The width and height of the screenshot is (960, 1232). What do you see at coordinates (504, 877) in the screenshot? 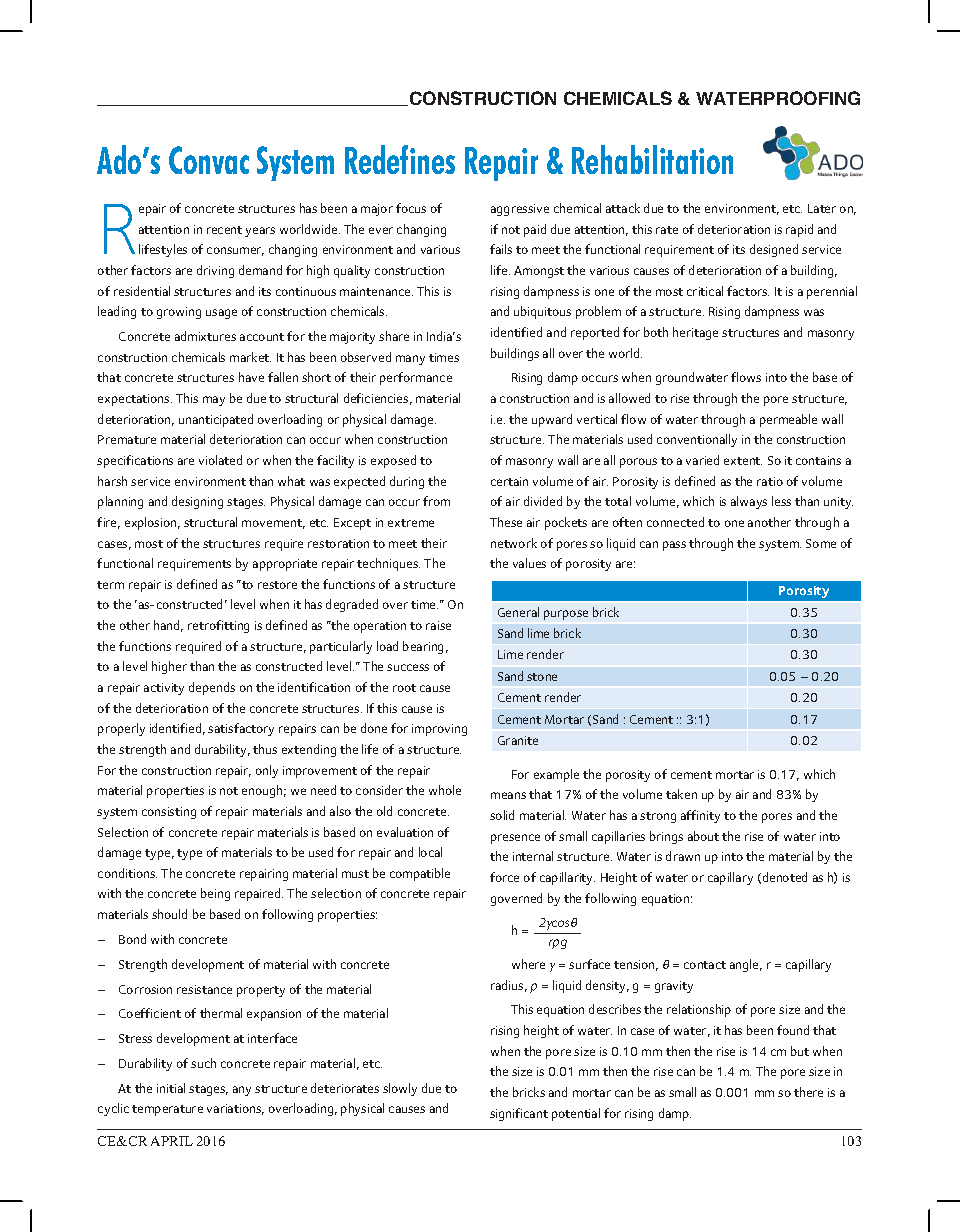
I see `force` at bounding box center [504, 877].
